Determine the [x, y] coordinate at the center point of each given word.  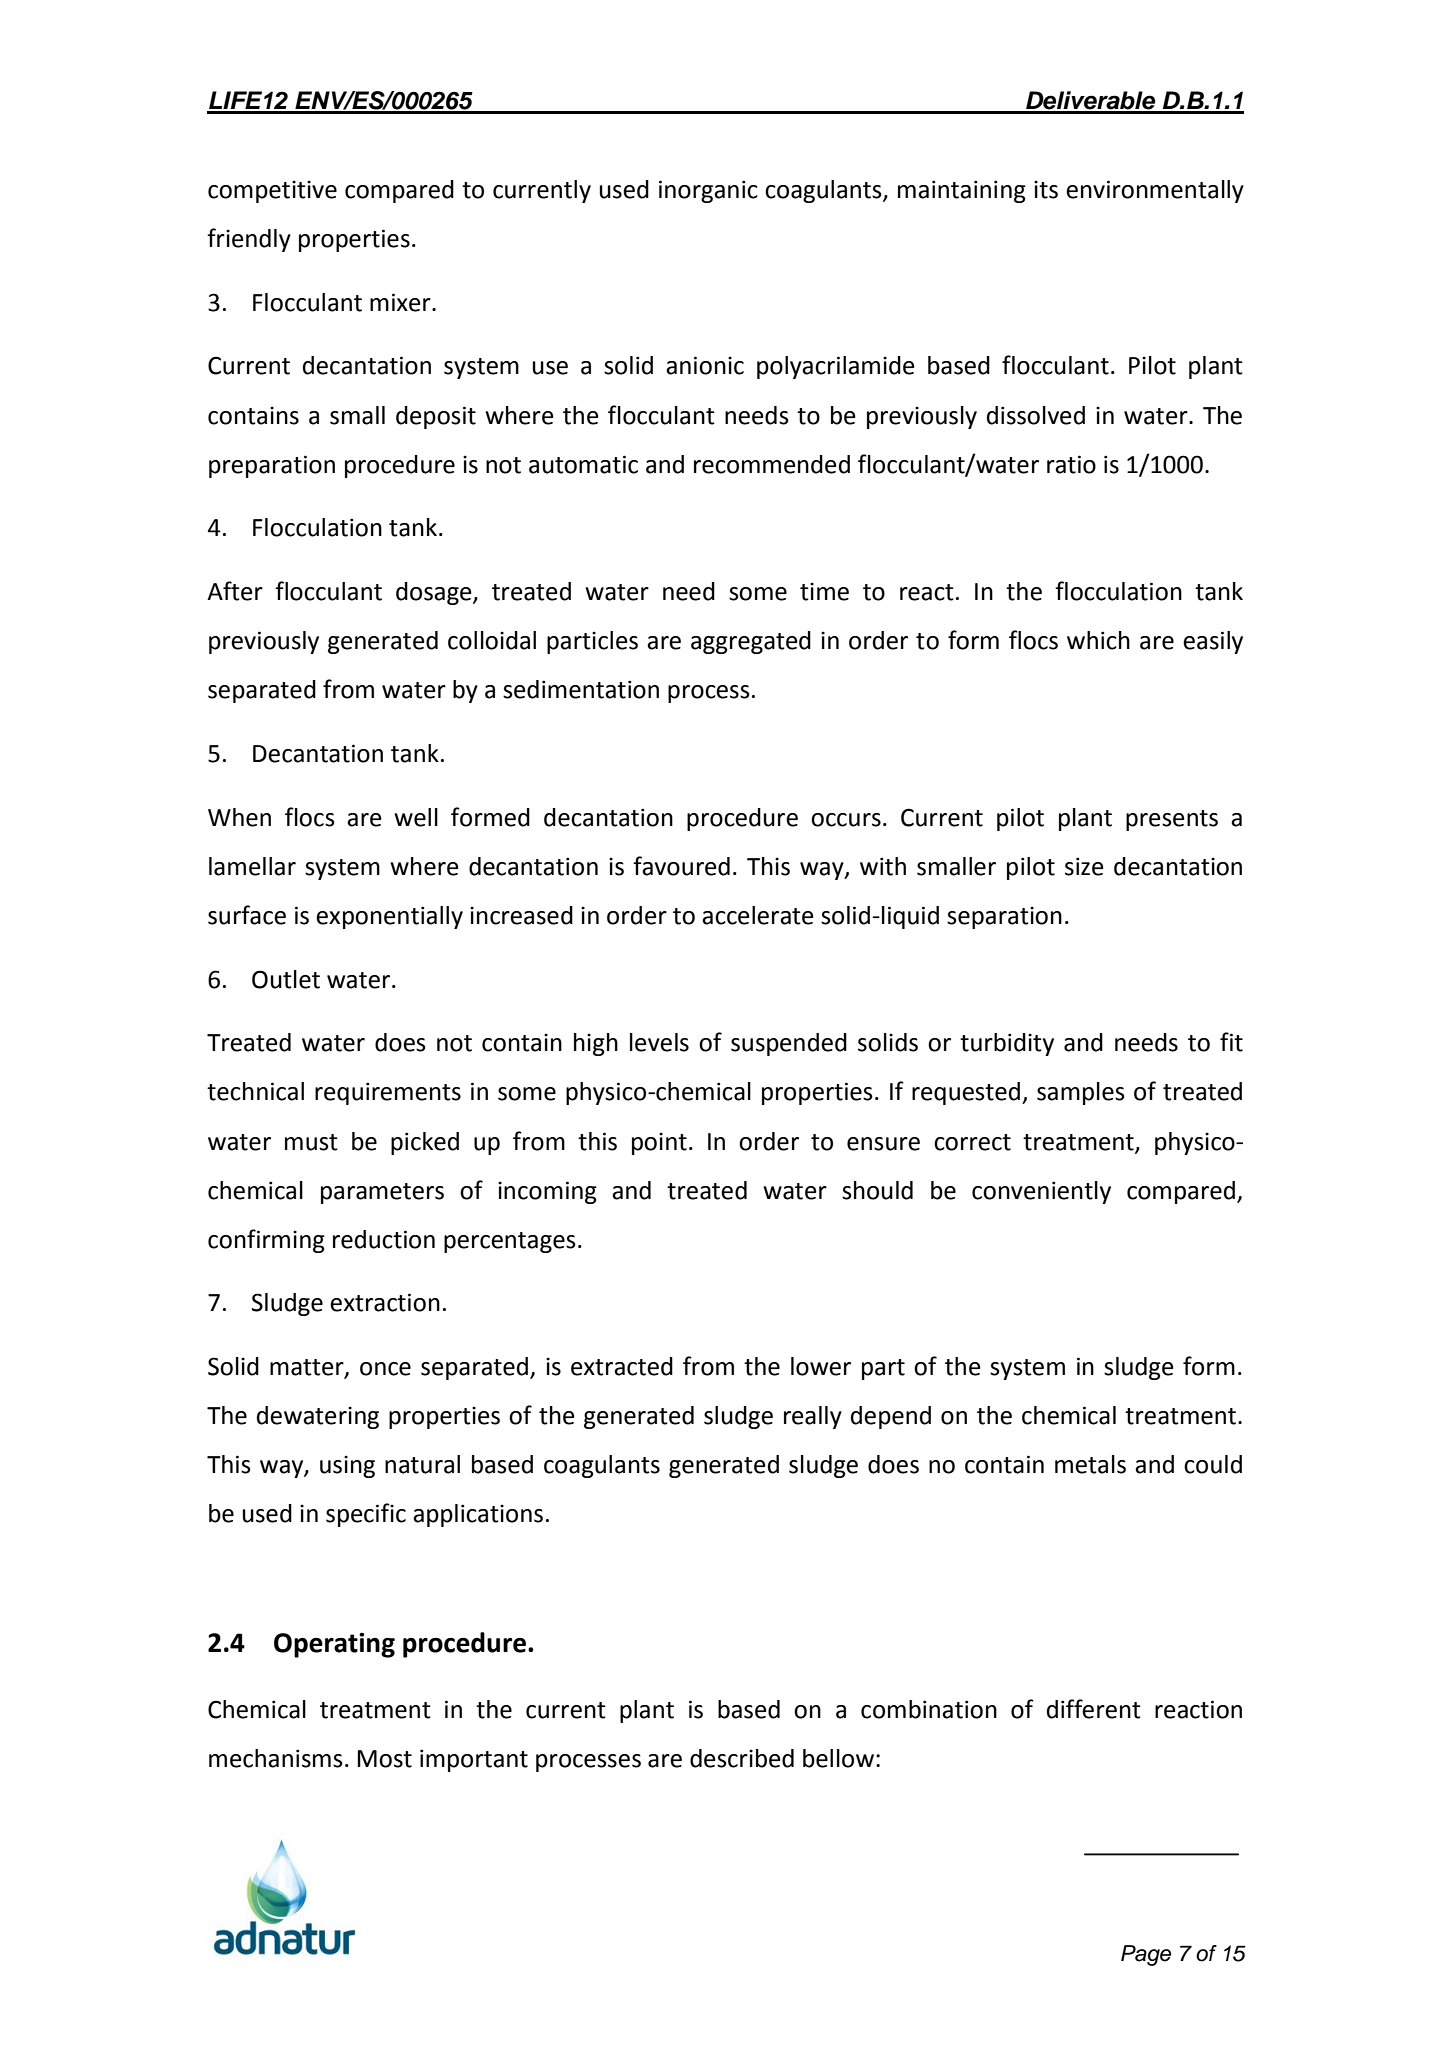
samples [1081, 1093]
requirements [388, 1093]
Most [384, 1759]
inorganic [708, 191]
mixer [401, 302]
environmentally [1155, 191]
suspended [789, 1044]
